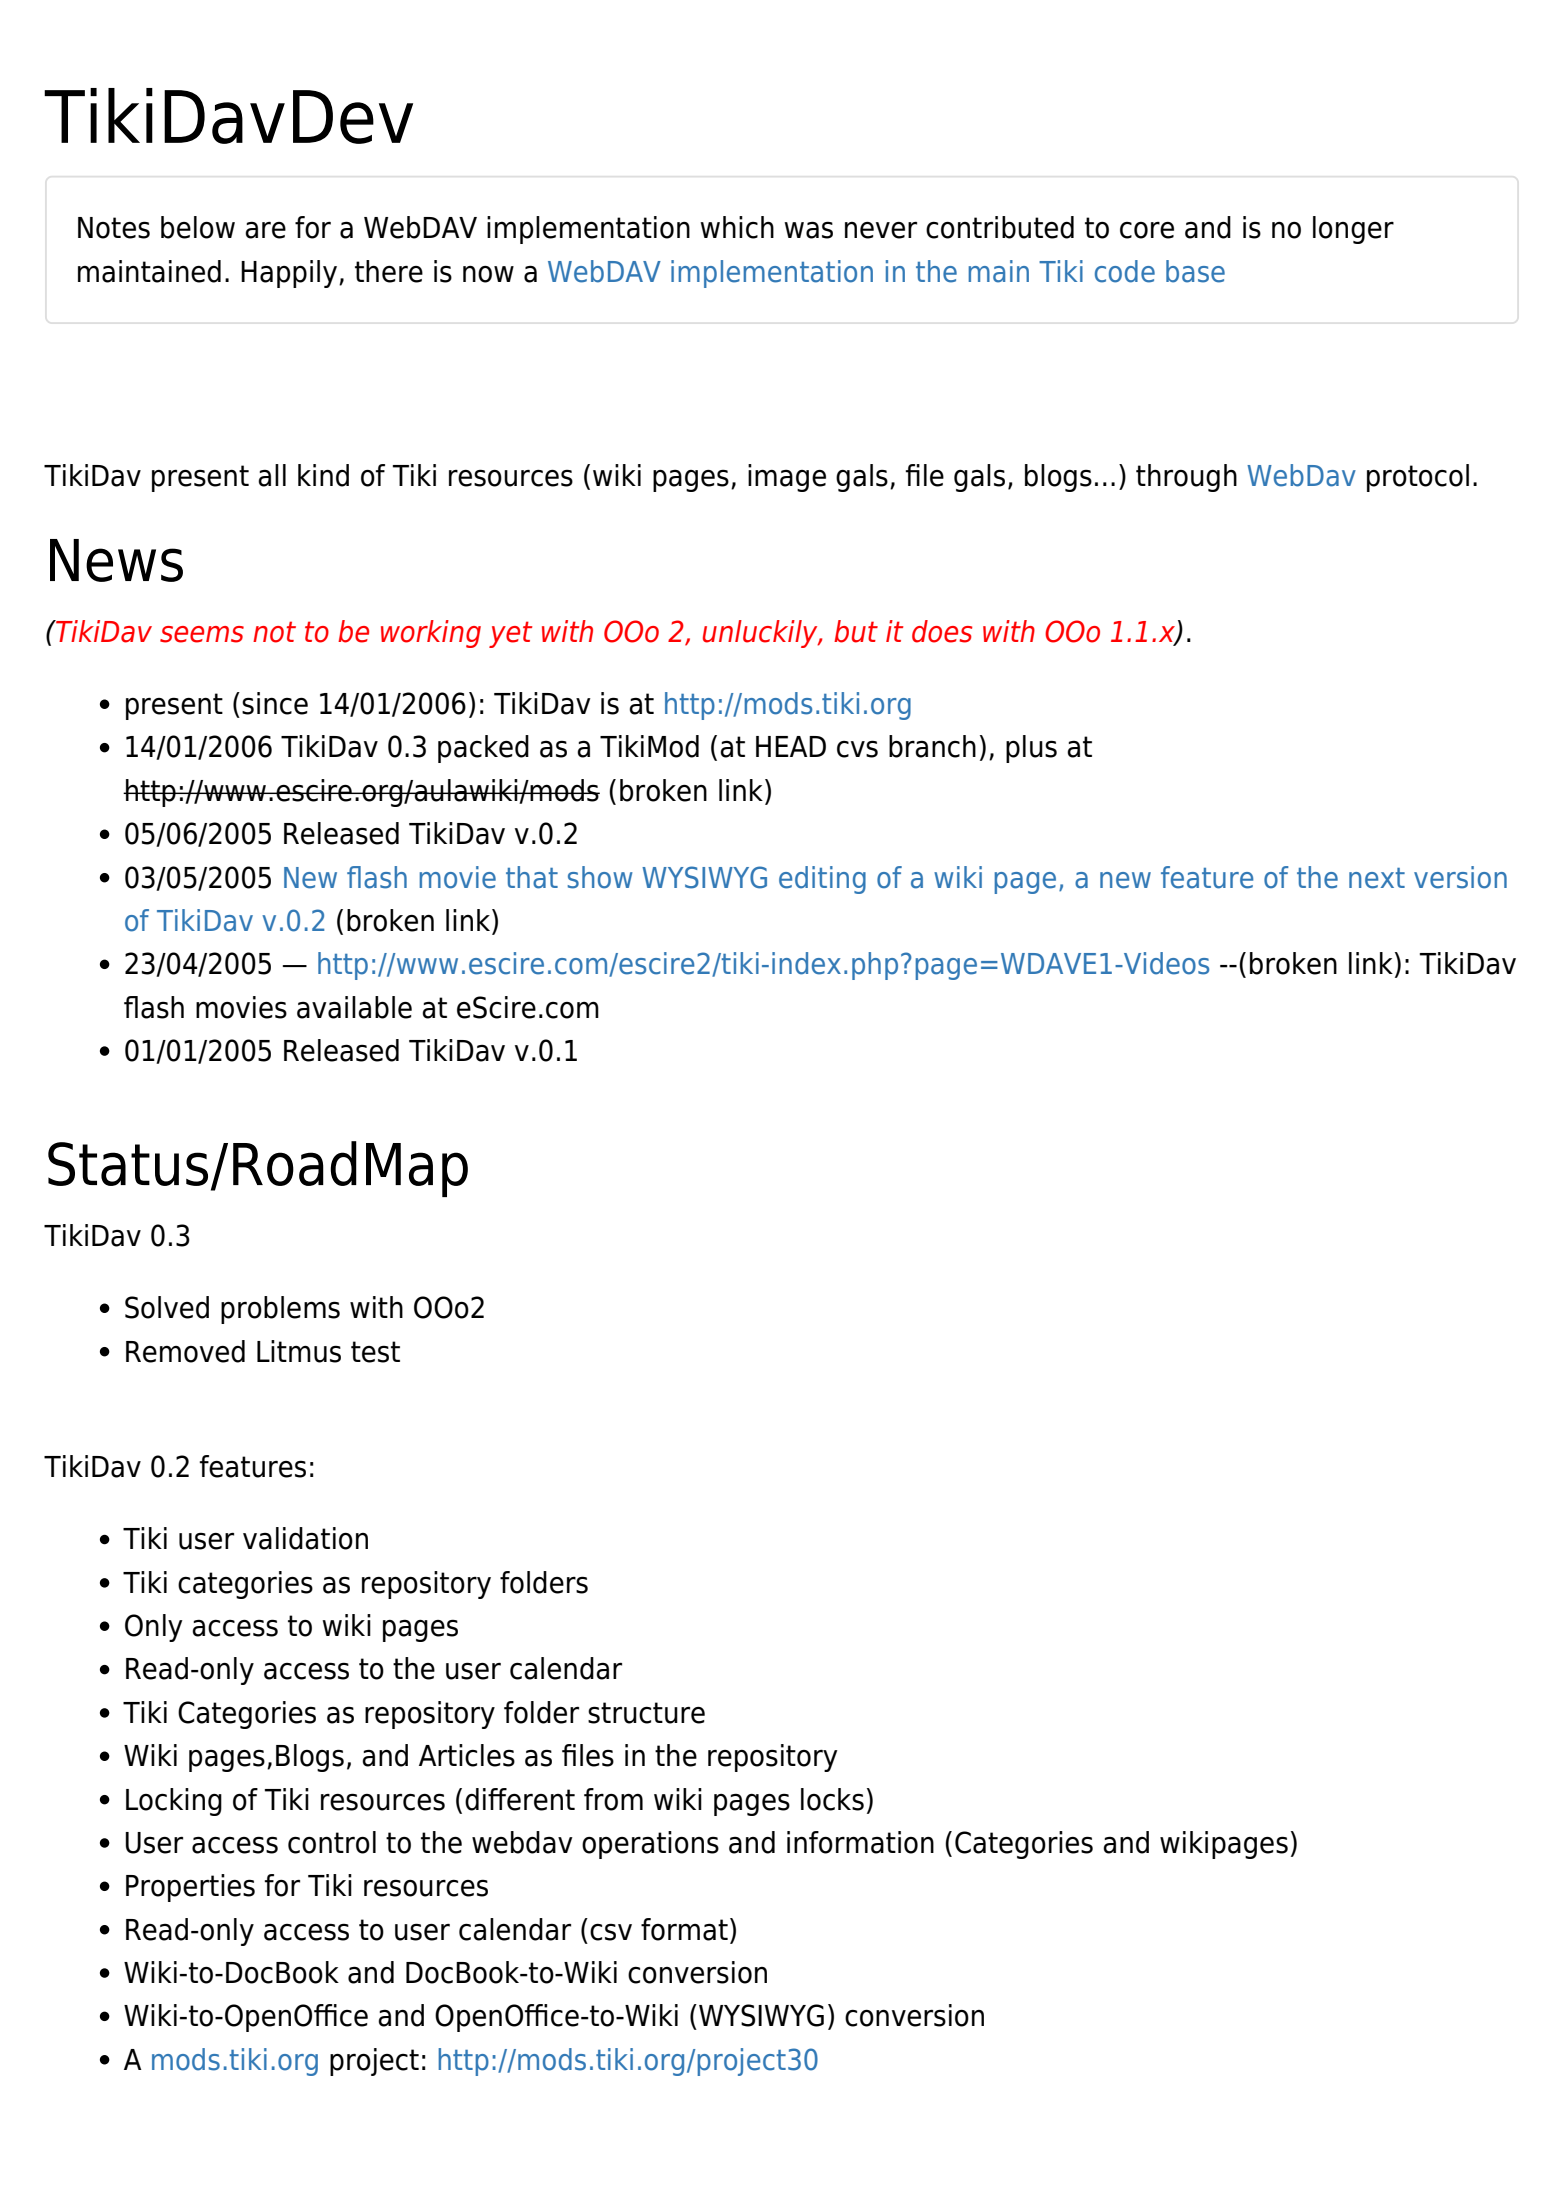 This screenshot has height=2212, width=1564. Describe the element at coordinates (190, 1888) in the screenshot. I see `Properties` at that location.
